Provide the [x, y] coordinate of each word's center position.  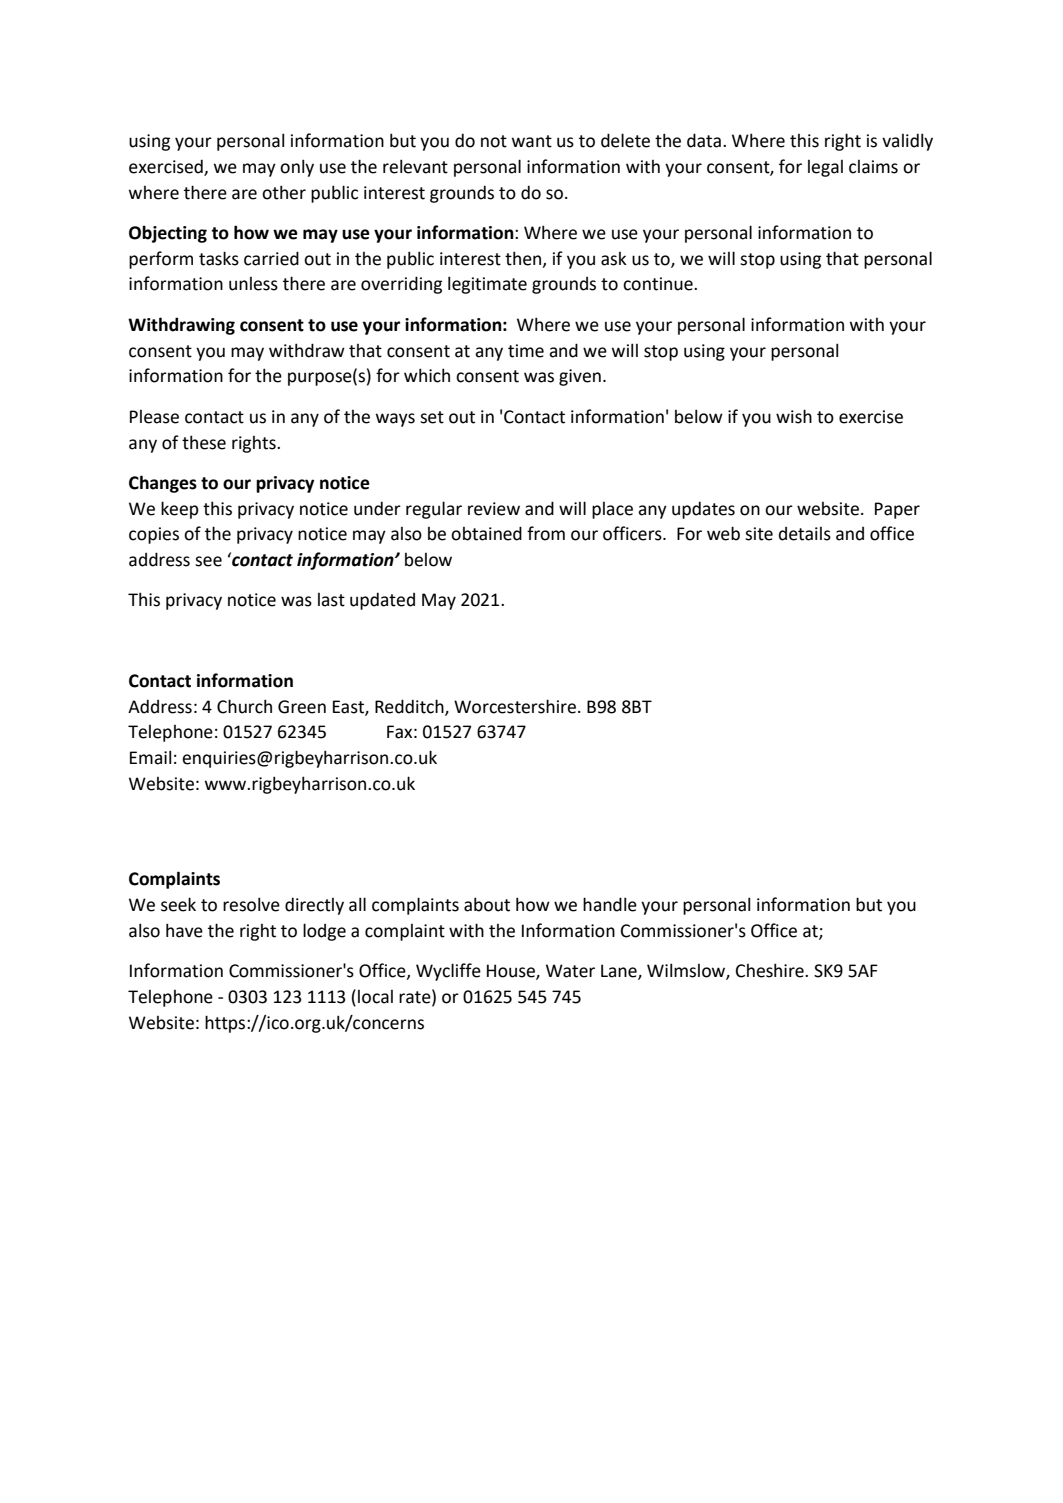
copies [154, 535]
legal [825, 168]
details [805, 534]
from [546, 533]
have [184, 930]
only [297, 168]
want [532, 141]
